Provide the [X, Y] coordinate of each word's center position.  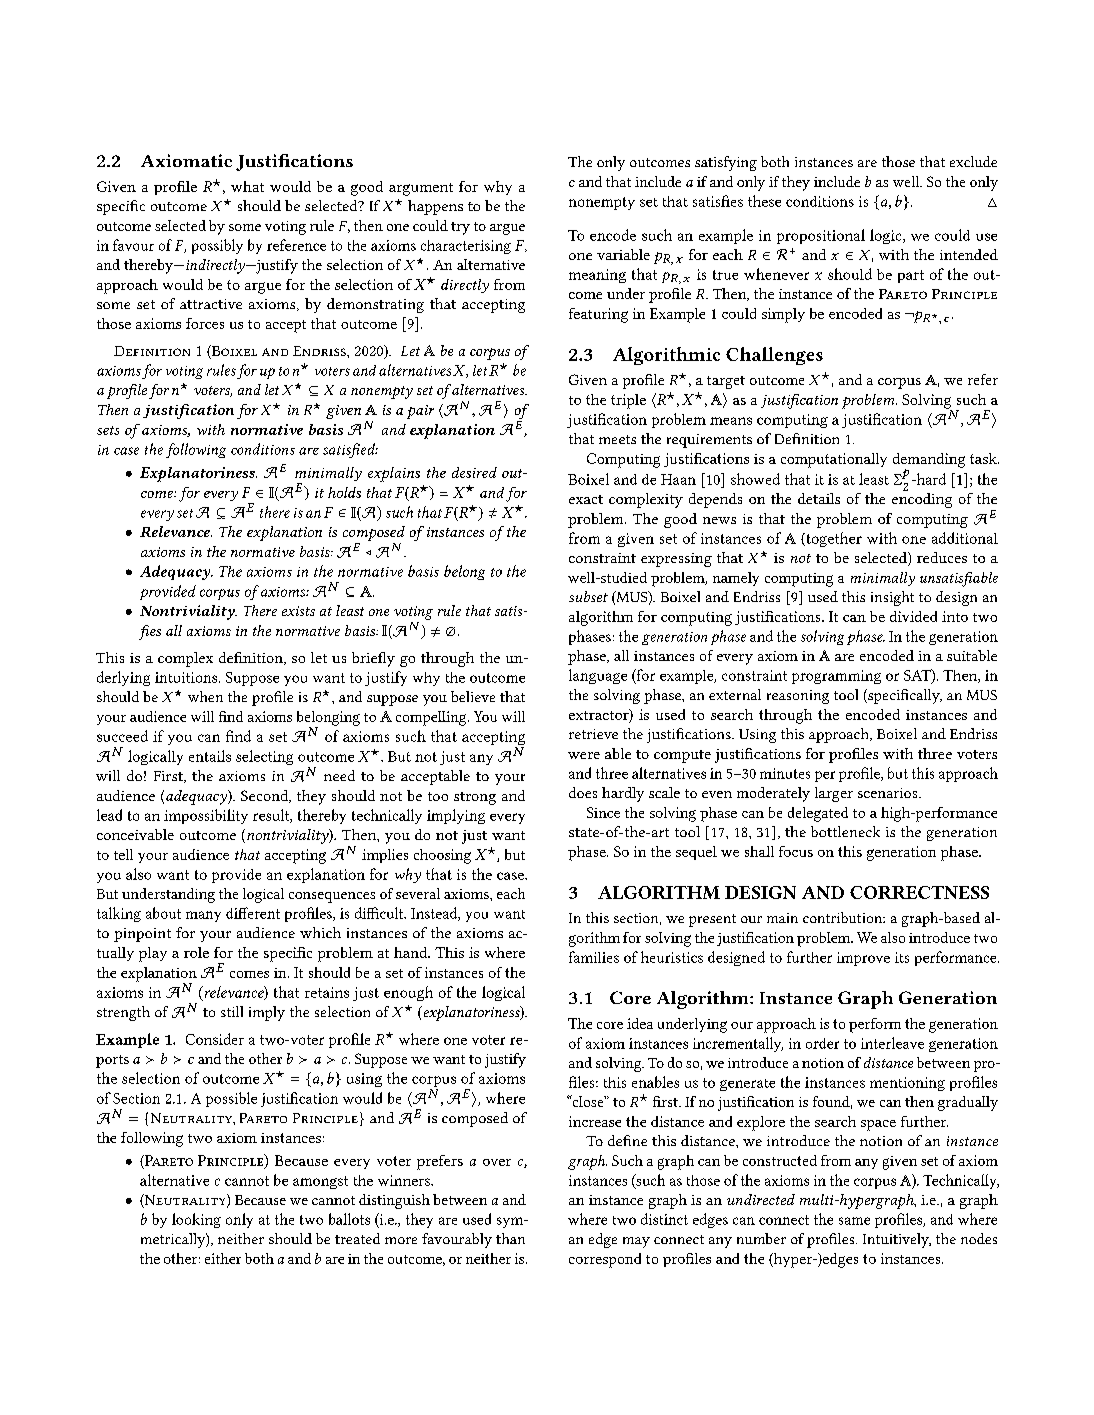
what [247, 186]
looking [196, 1220]
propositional [821, 236]
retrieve [593, 734]
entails [210, 756]
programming [836, 677]
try [460, 228]
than [510, 1238]
